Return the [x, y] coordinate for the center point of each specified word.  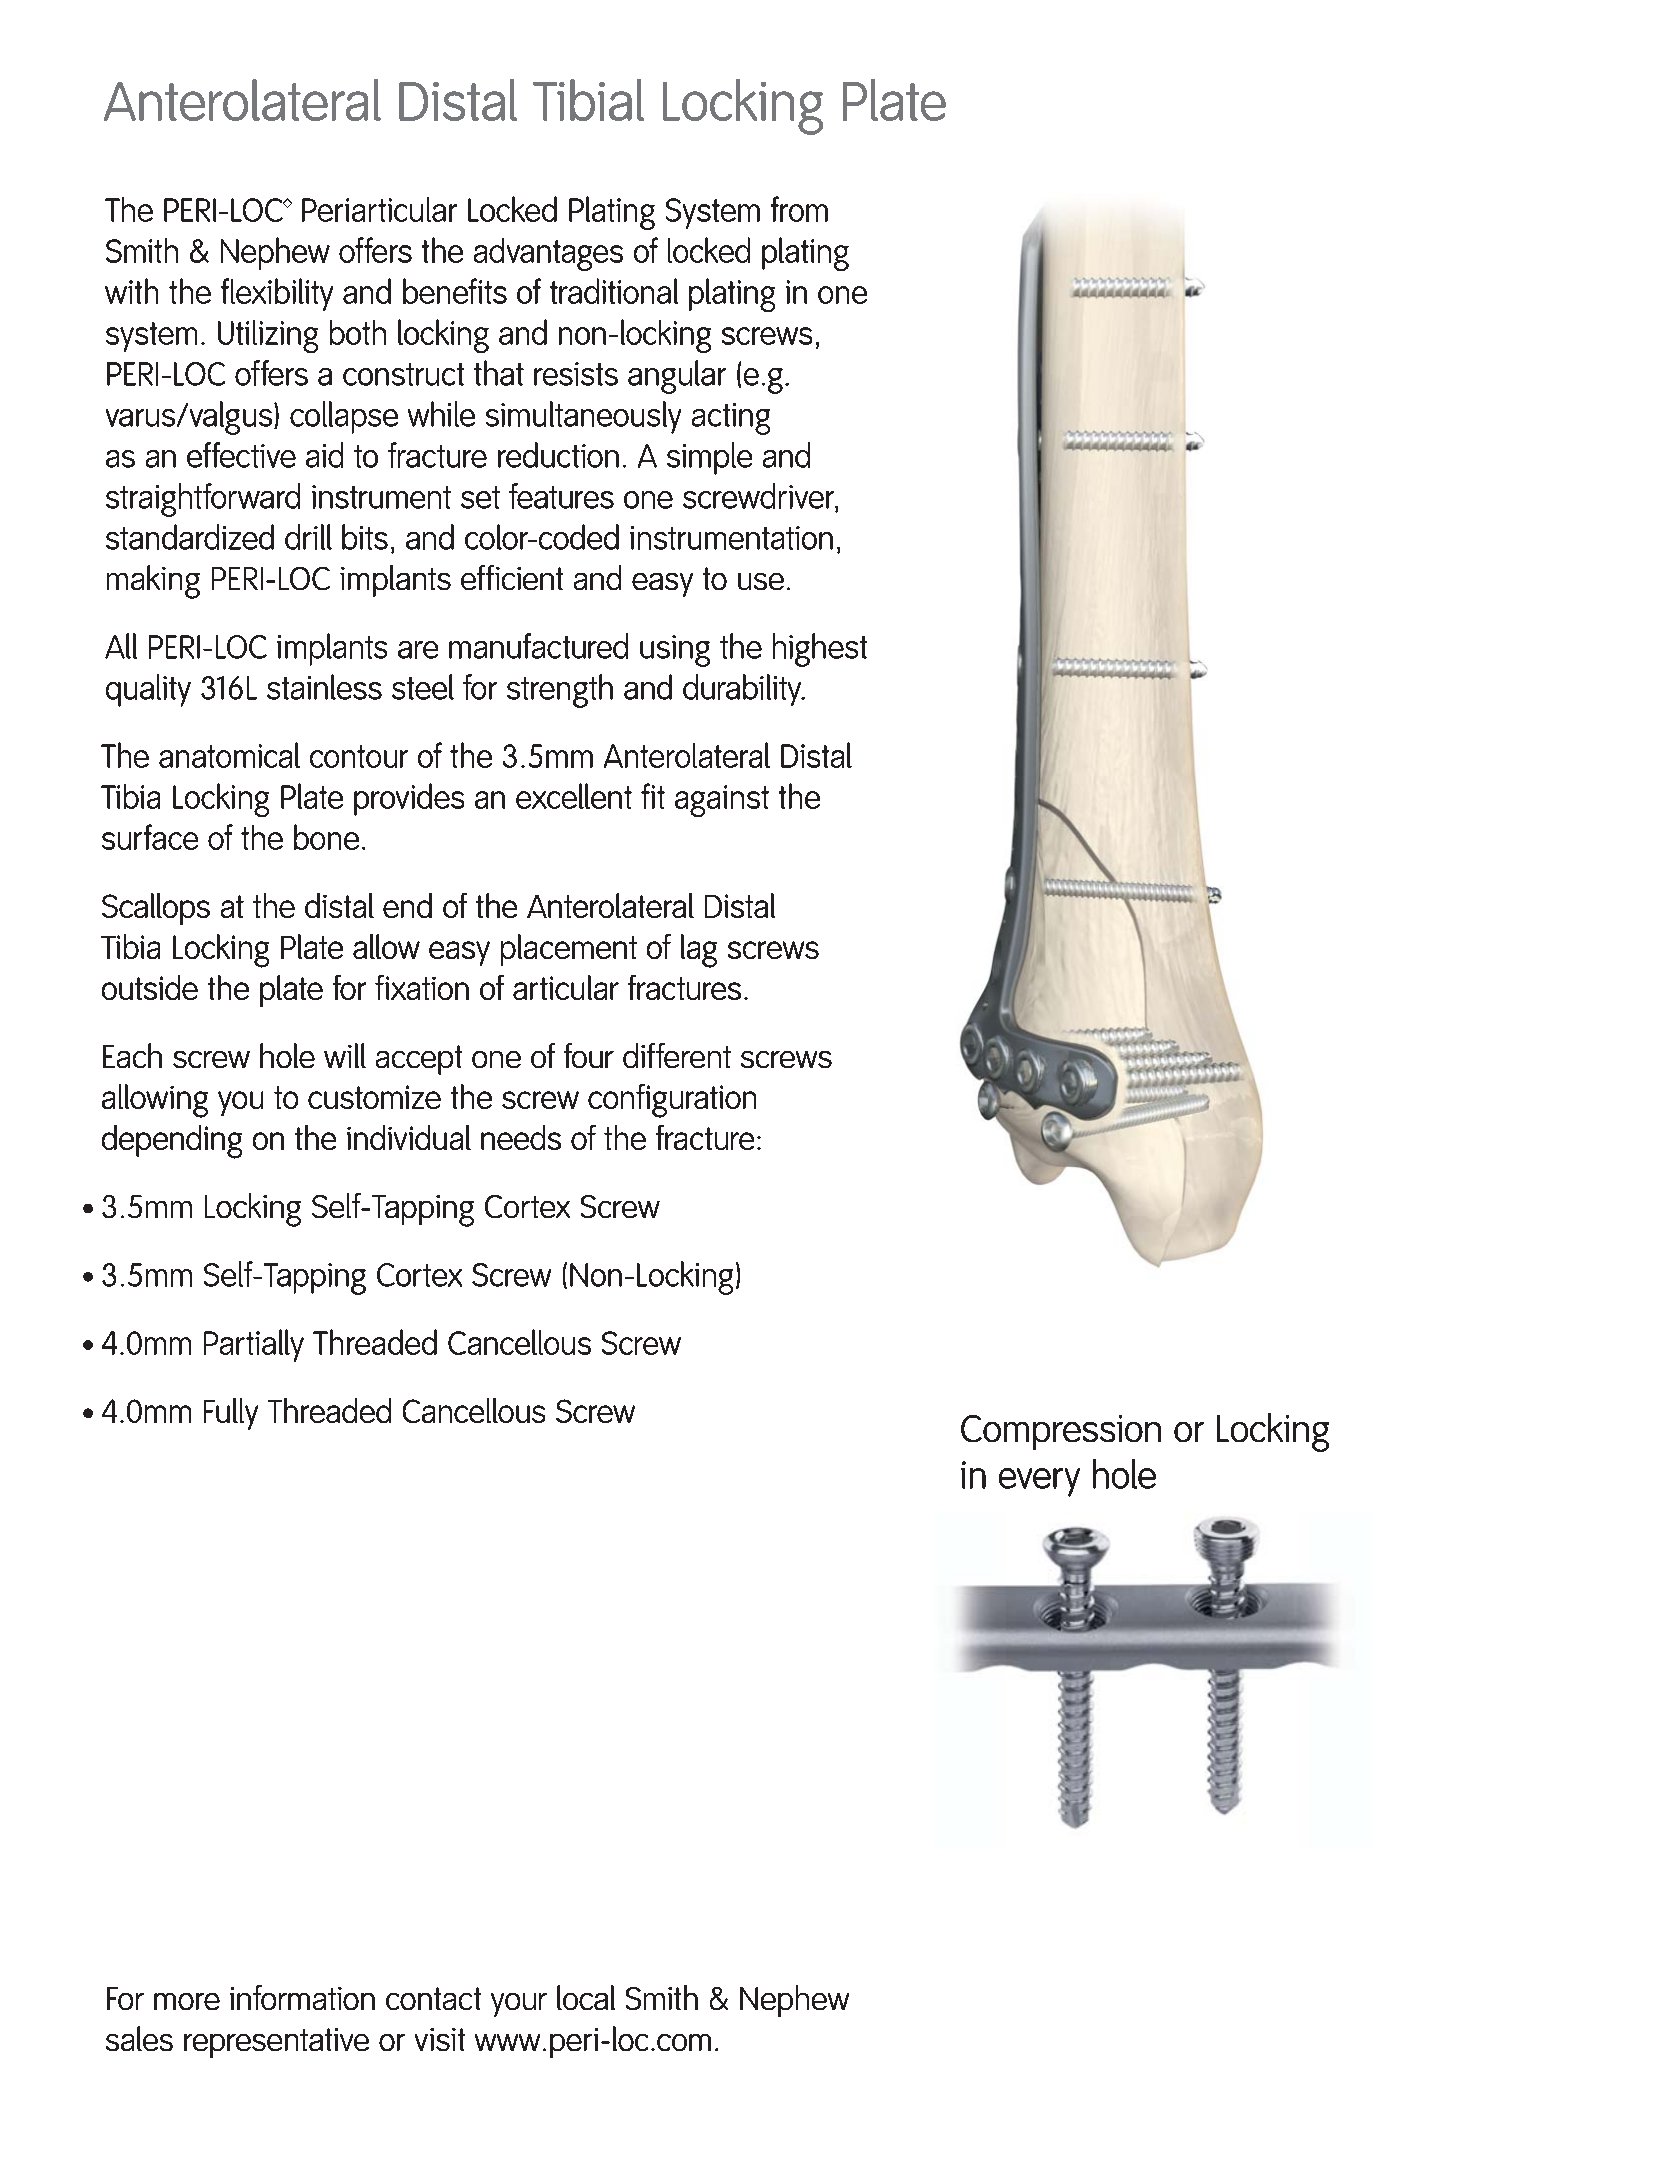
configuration [672, 1101]
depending [172, 1142]
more [187, 2001]
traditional [614, 291]
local [586, 1997]
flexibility [277, 294]
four [589, 1055]
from [799, 209]
